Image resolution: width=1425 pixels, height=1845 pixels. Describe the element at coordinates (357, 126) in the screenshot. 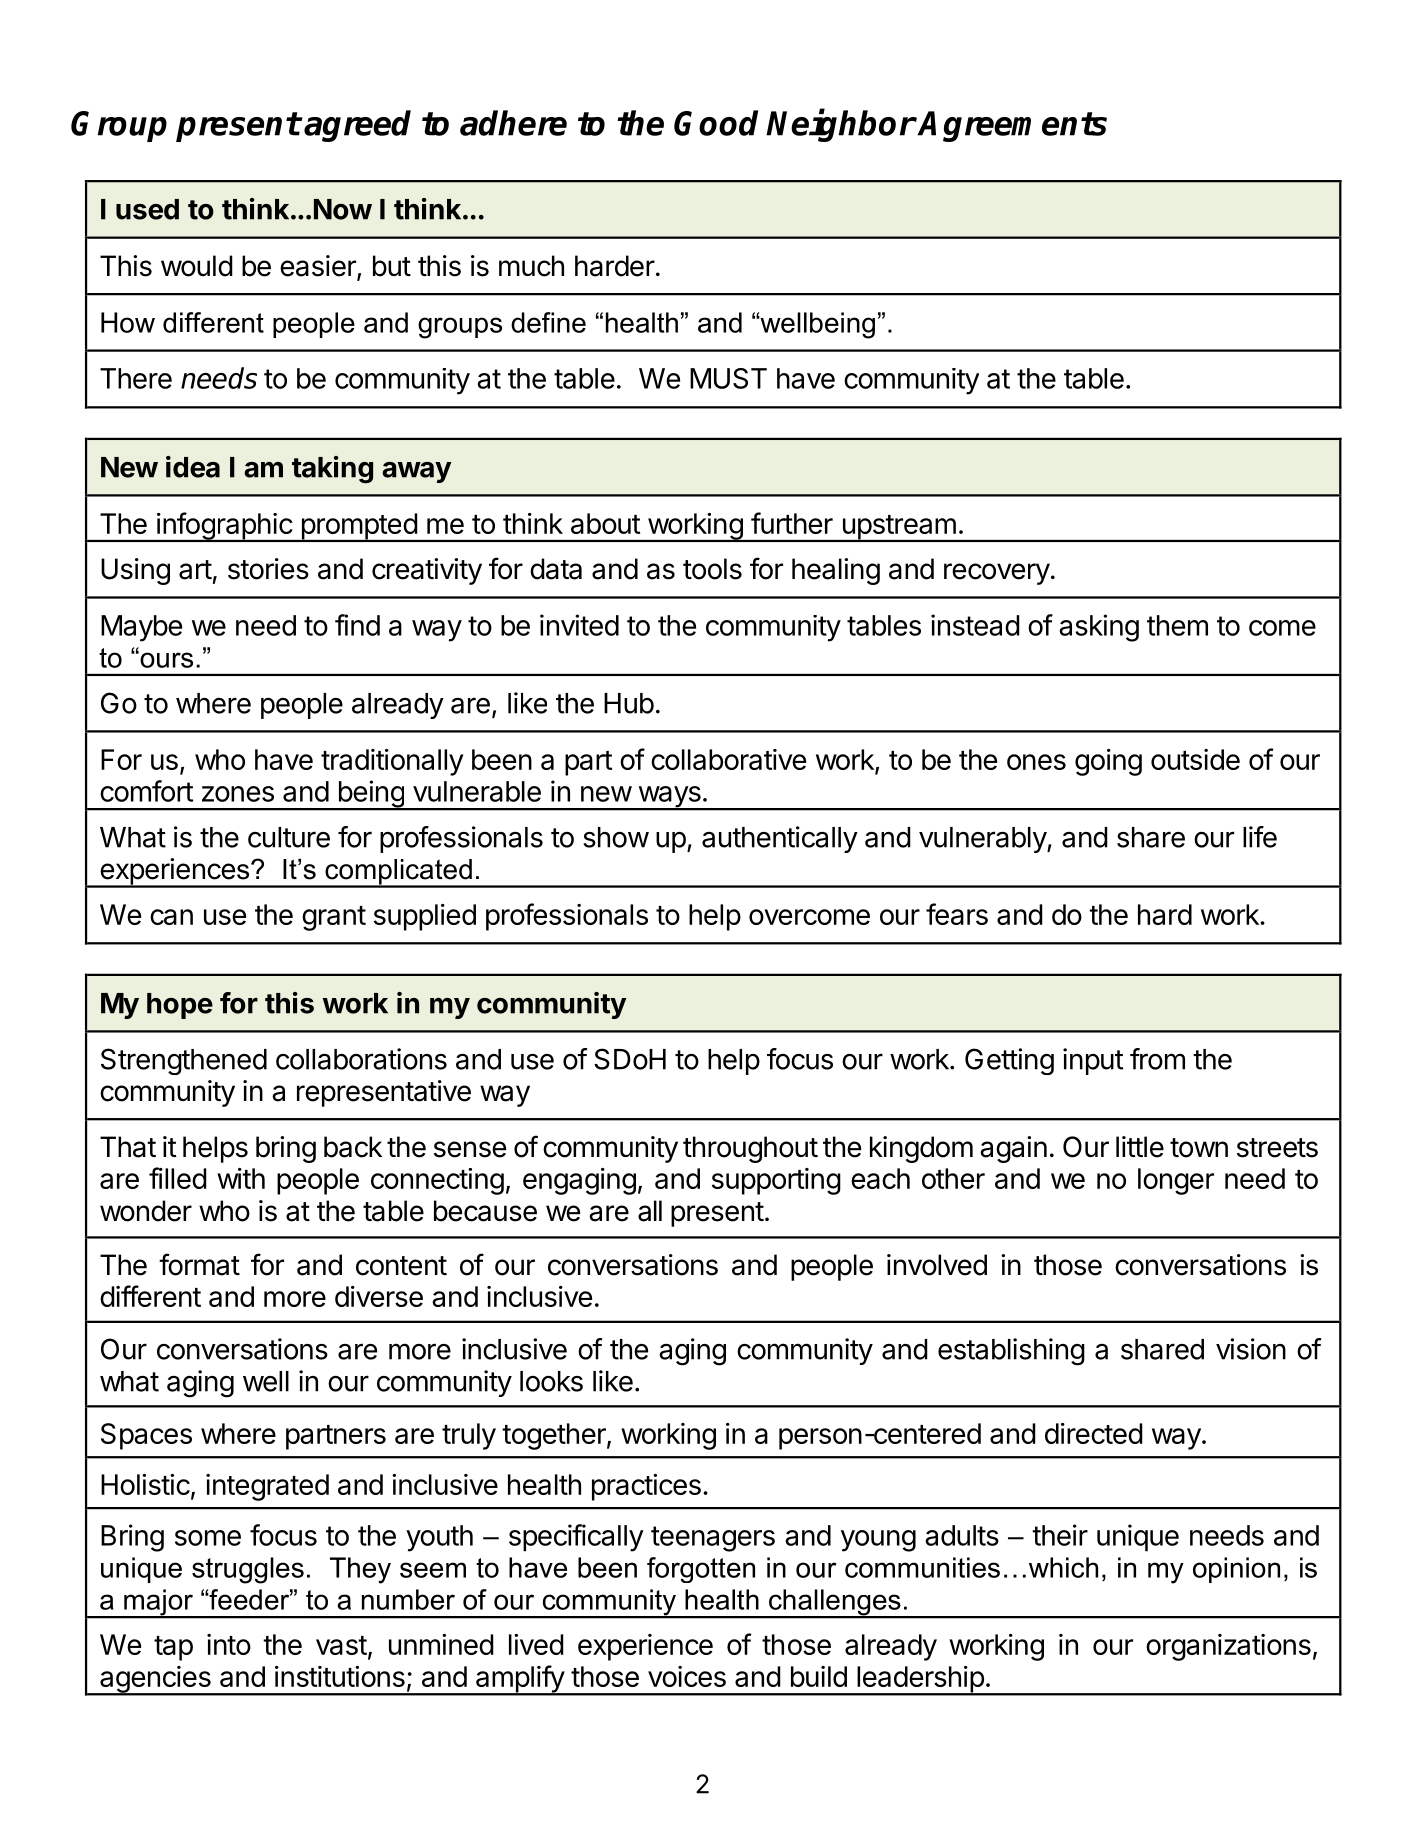

I see `agreed` at that location.
